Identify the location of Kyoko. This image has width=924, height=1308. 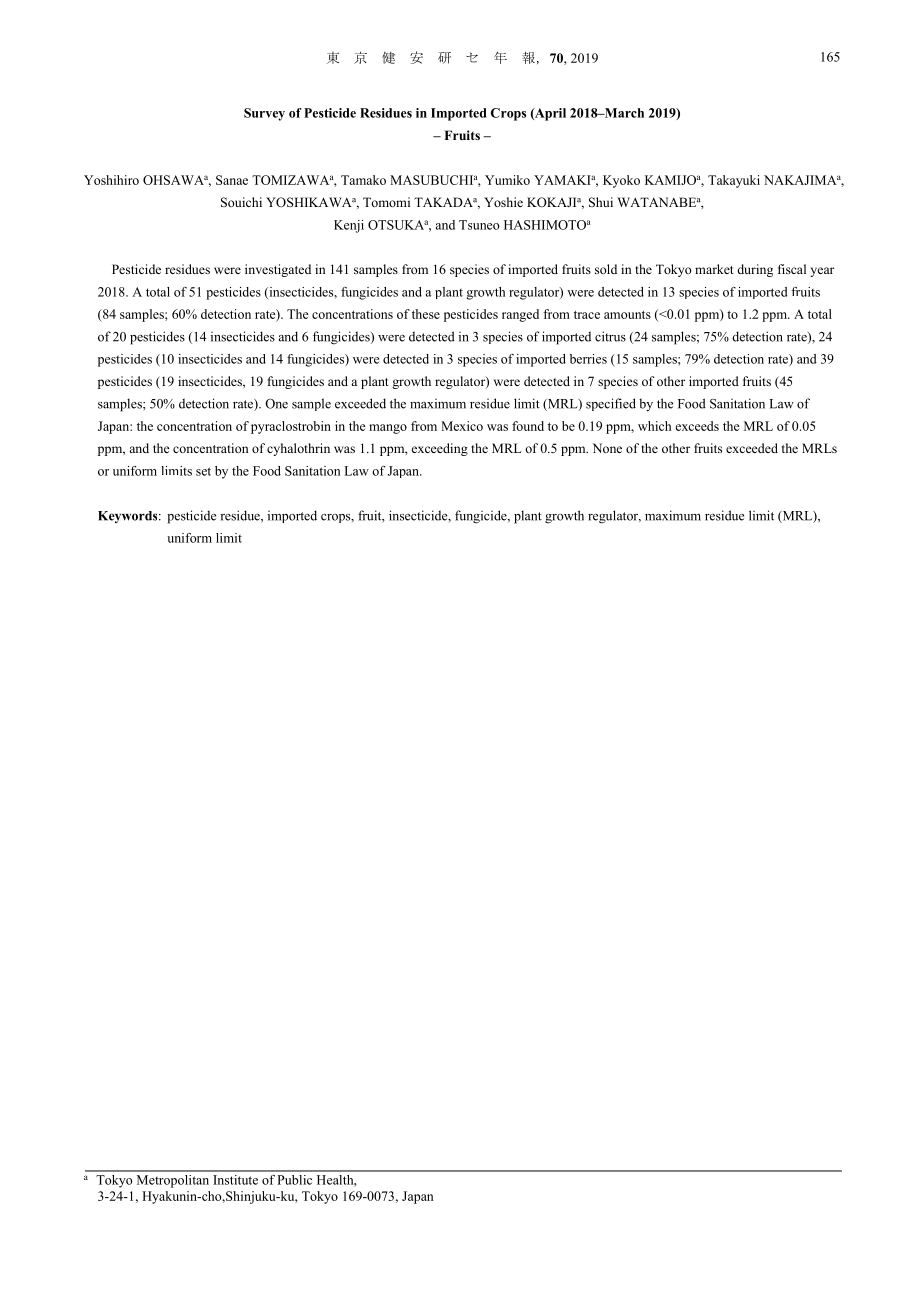
(621, 181).
